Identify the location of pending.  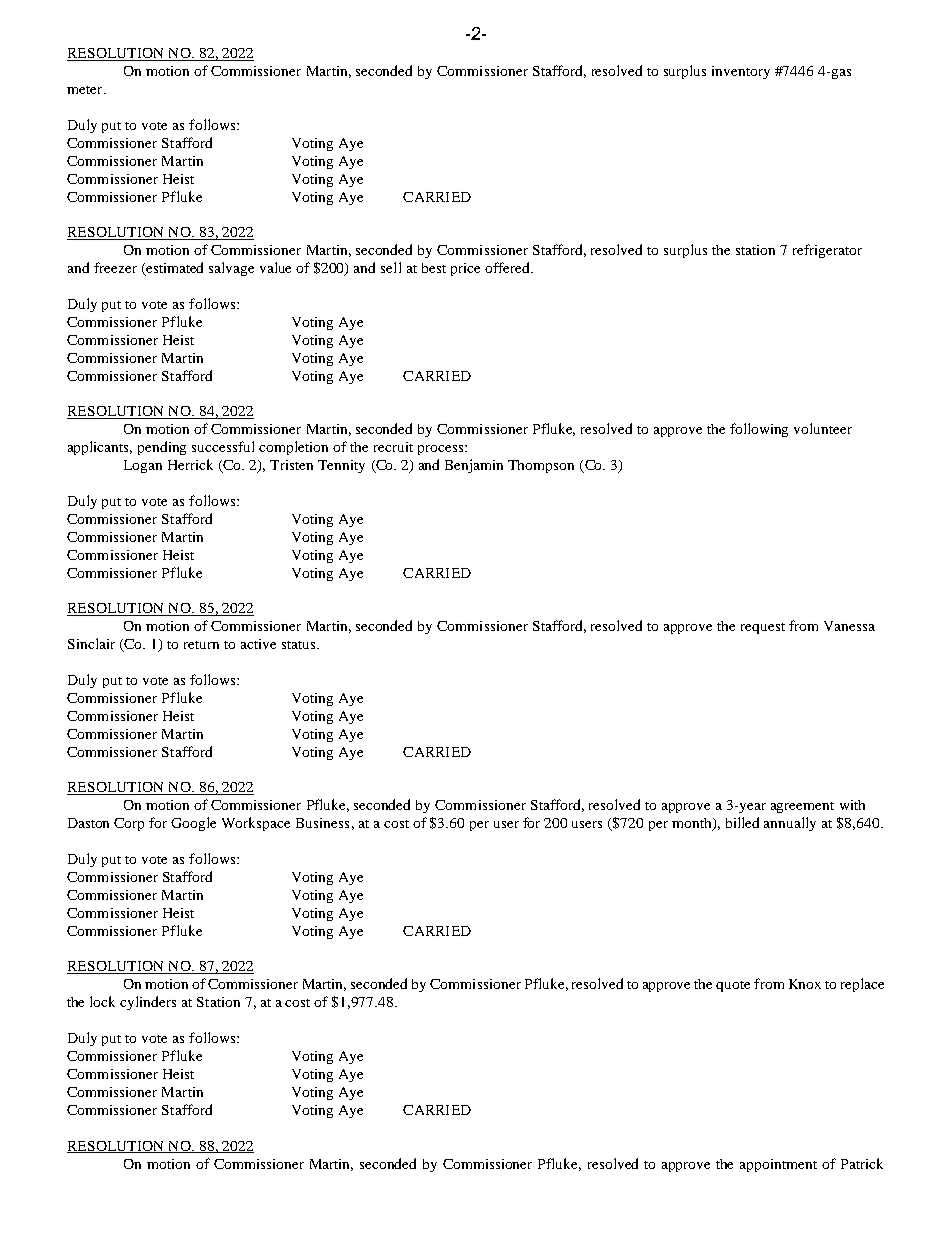
(162, 448).
